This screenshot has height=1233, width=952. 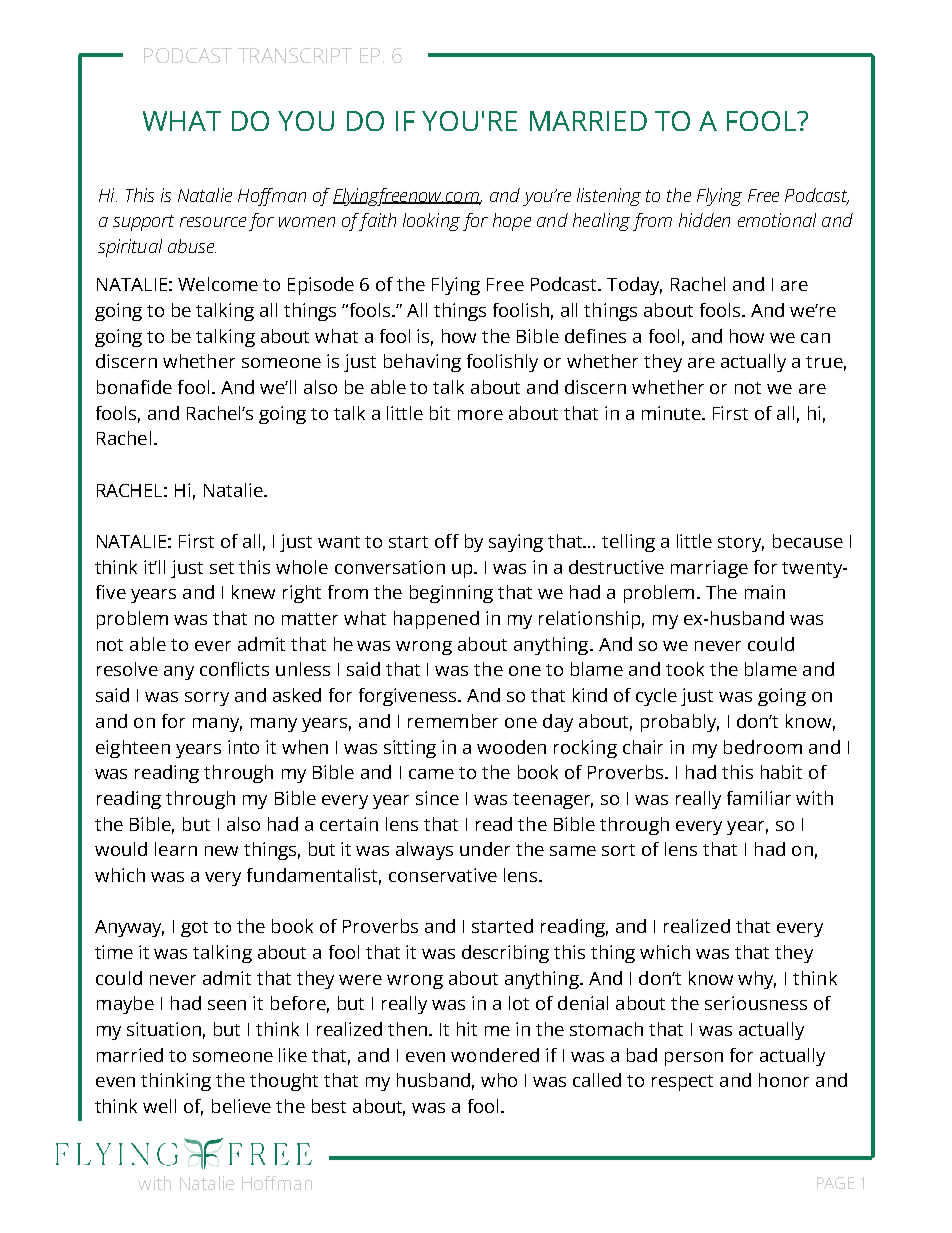 What do you see at coordinates (765, 592) in the screenshot?
I see `main` at bounding box center [765, 592].
